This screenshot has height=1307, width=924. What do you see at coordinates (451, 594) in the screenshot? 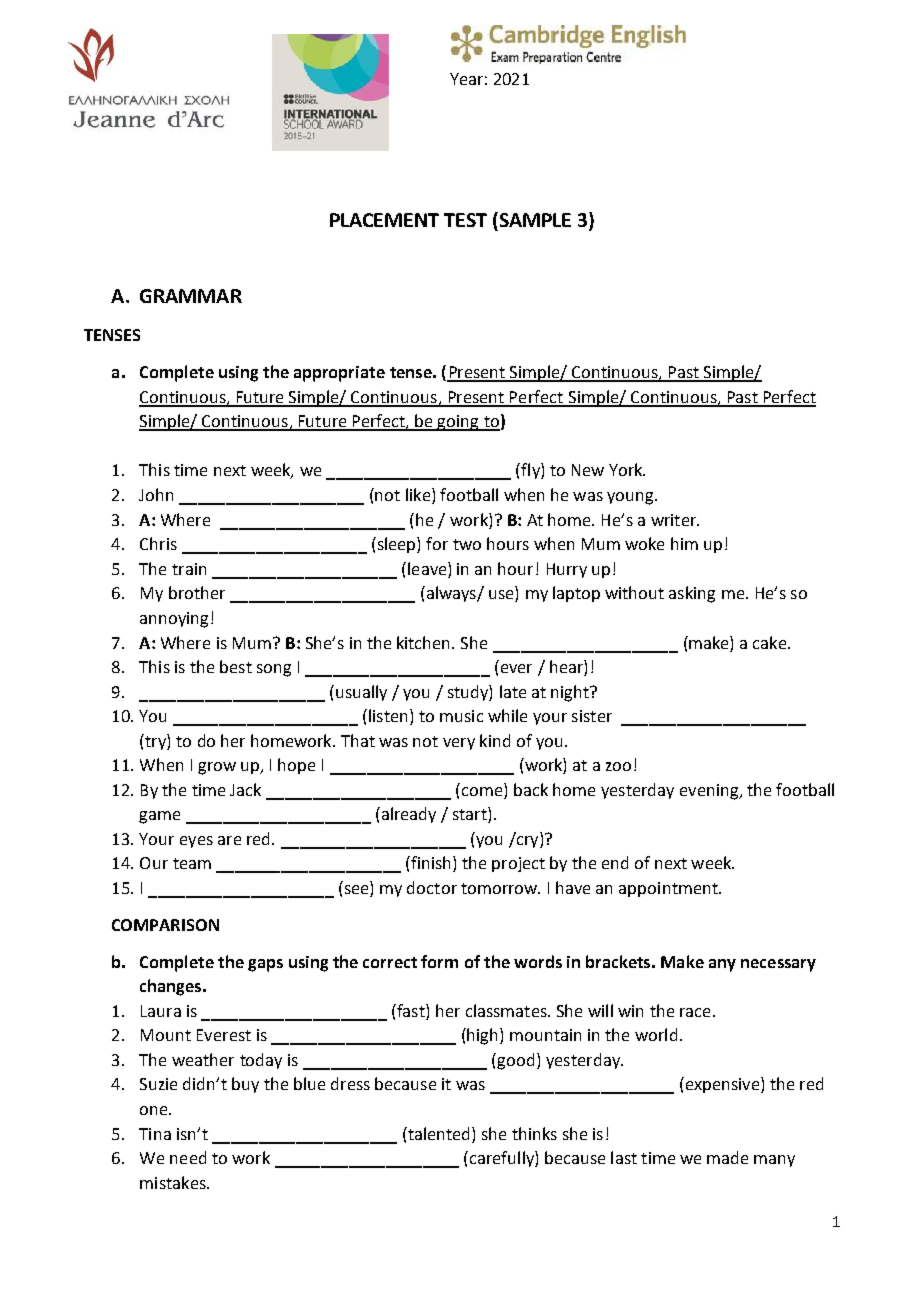
I see `always` at bounding box center [451, 594].
